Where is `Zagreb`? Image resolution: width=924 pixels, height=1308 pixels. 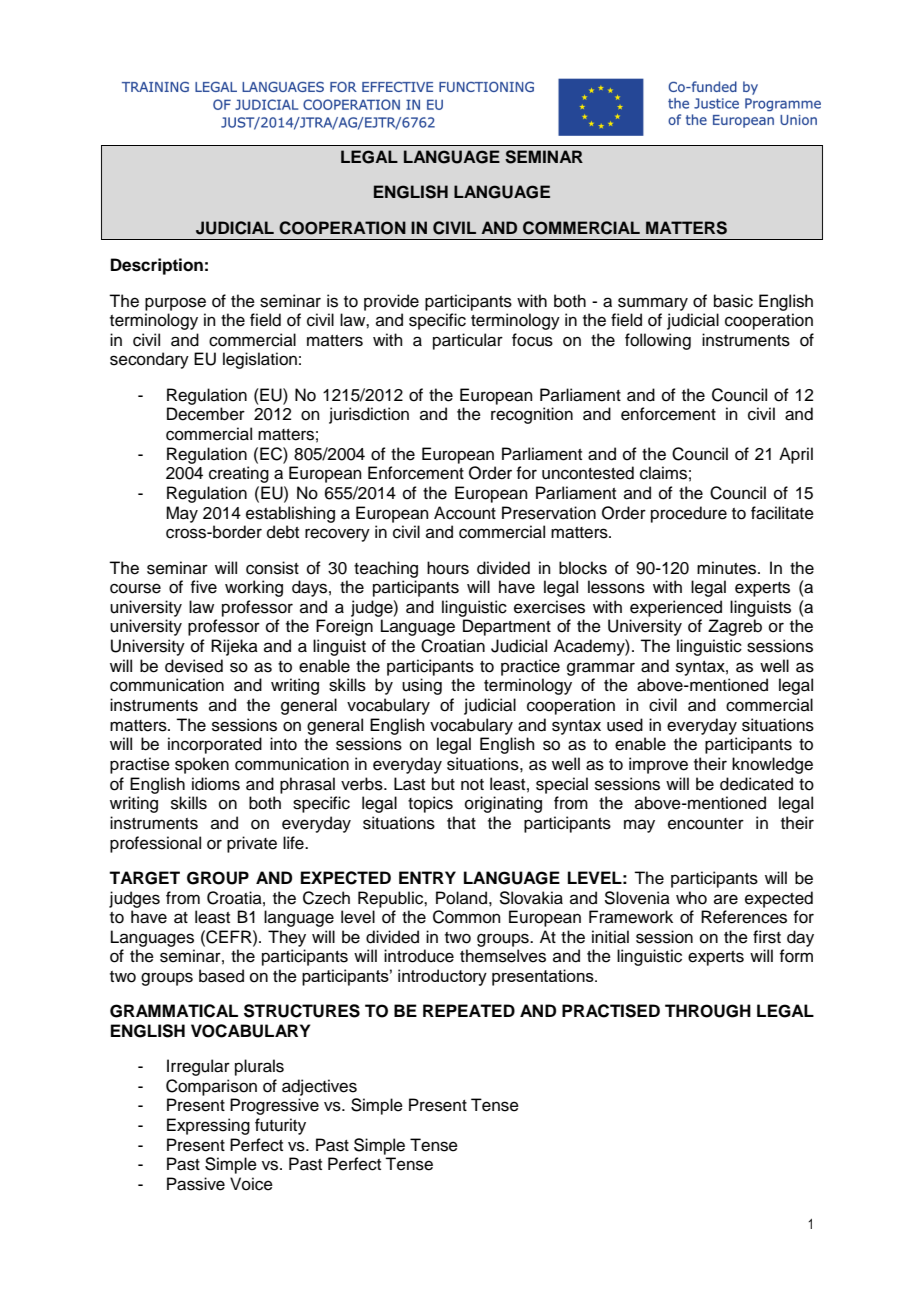
Zagreb is located at coordinates (735, 627).
